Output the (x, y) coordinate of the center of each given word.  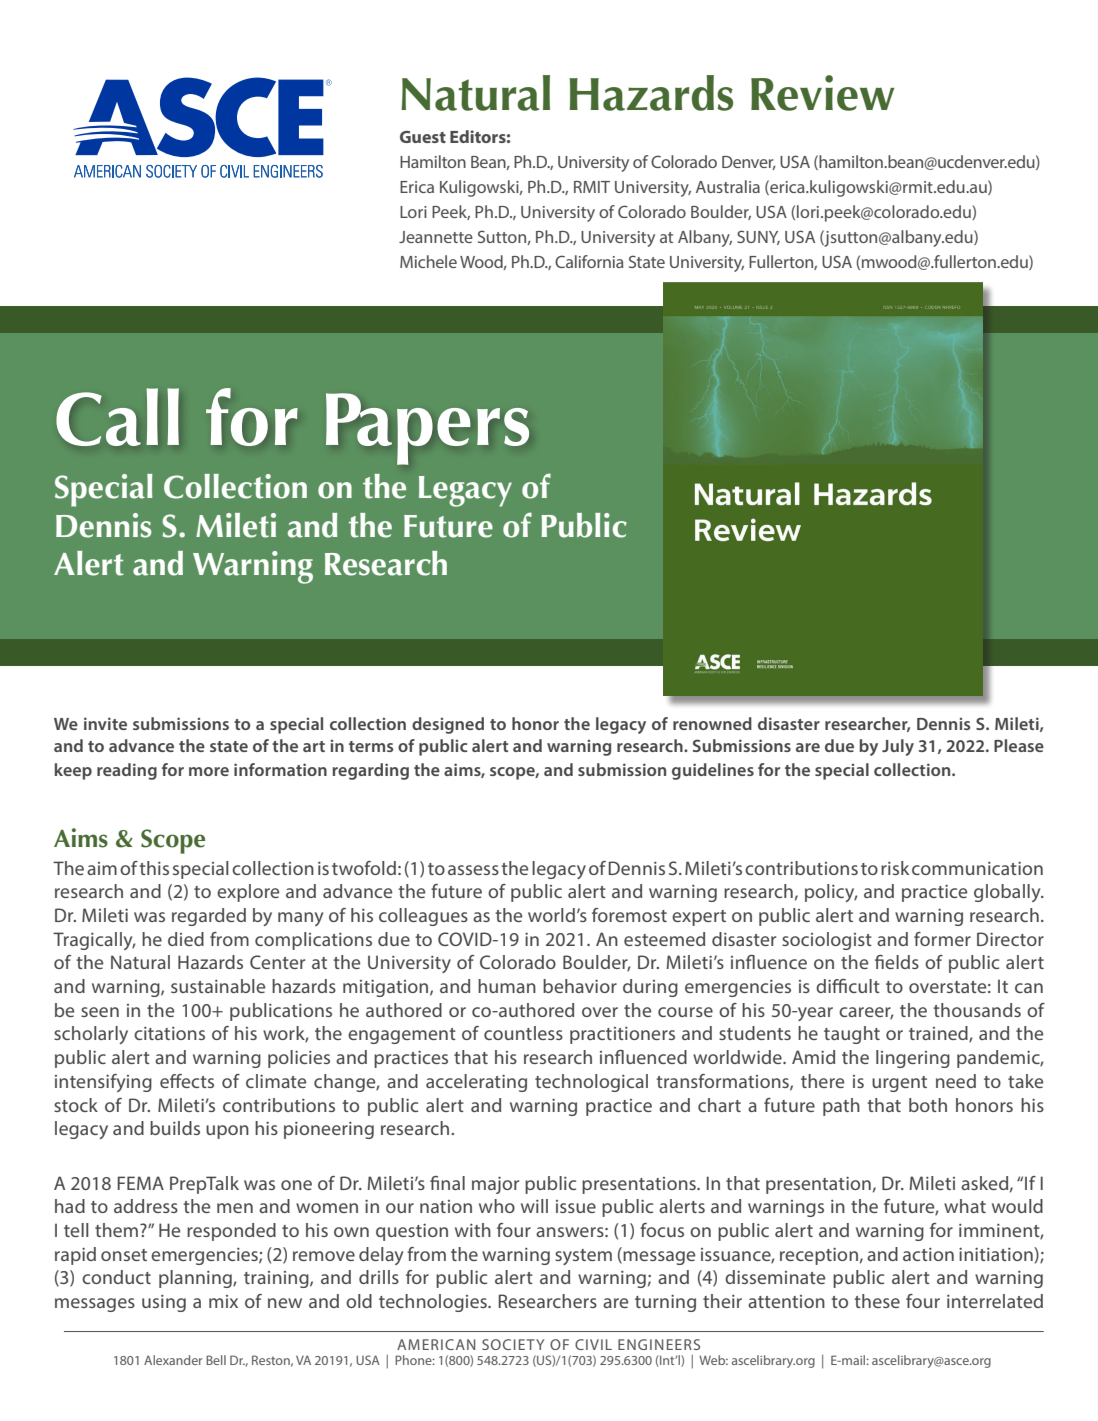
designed (448, 725)
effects (187, 1081)
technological (591, 1083)
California (589, 261)
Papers (427, 429)
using (164, 1303)
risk (895, 868)
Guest (423, 137)
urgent (899, 1084)
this (154, 868)
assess (473, 870)
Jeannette (436, 237)
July (898, 747)
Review (823, 93)
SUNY (758, 237)
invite (105, 723)
